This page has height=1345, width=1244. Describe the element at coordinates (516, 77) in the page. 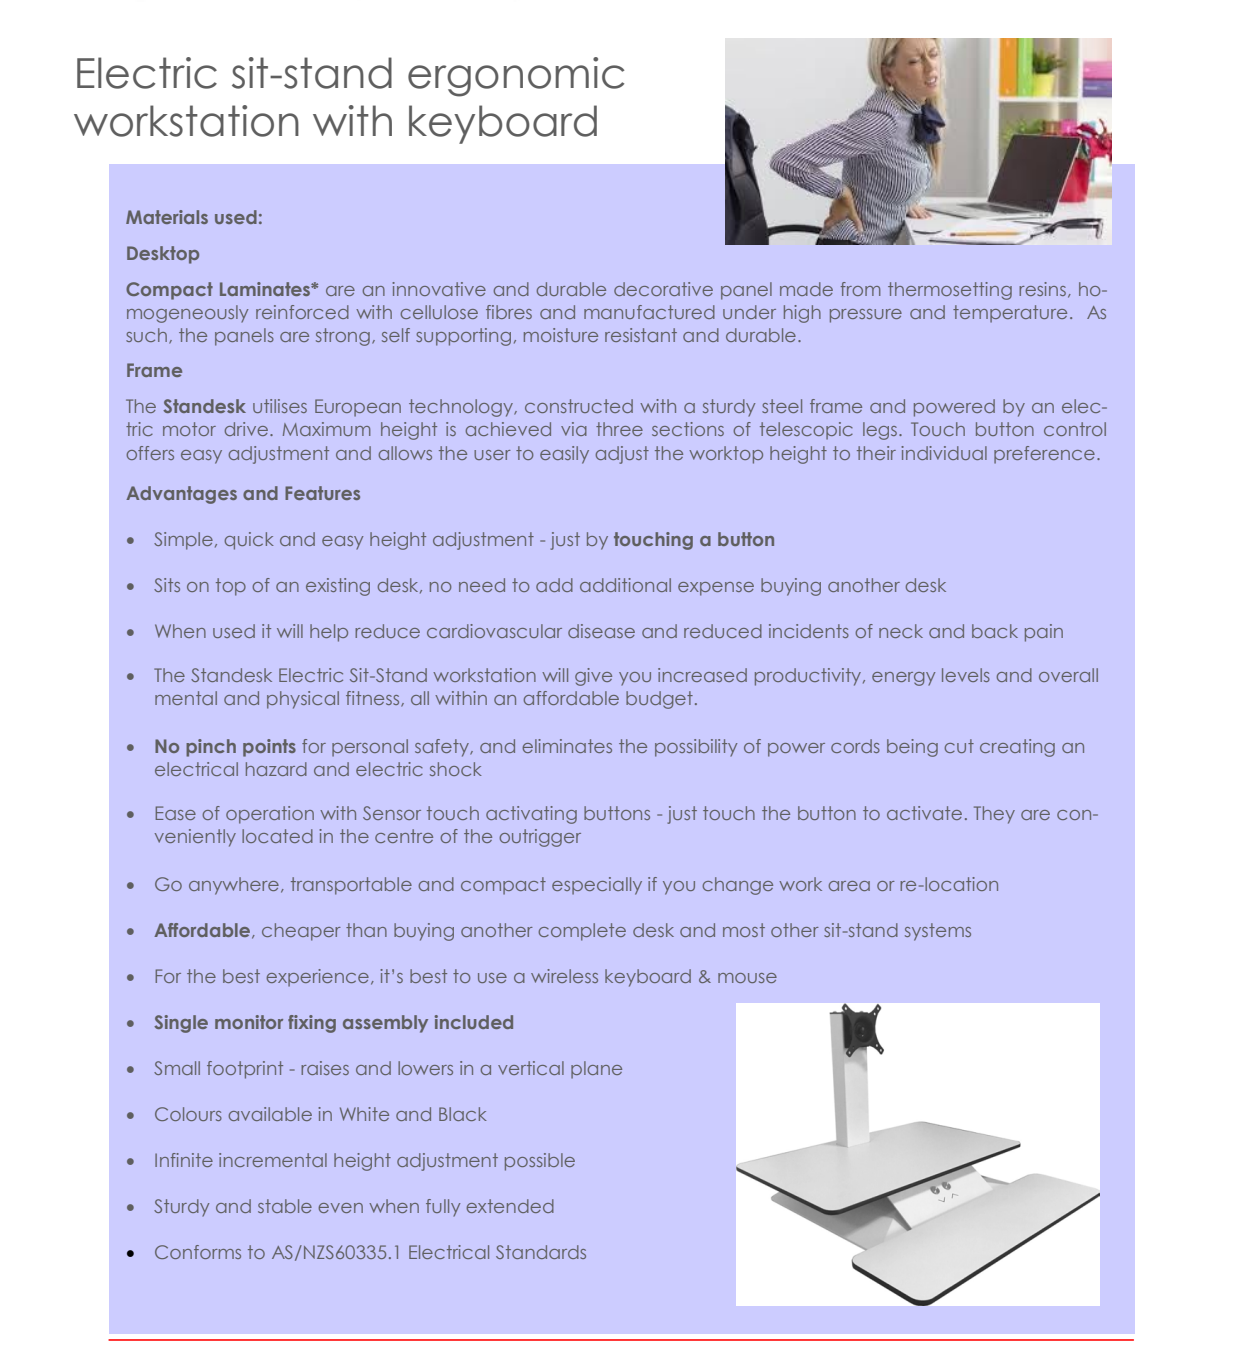

I see `ergonomic` at that location.
